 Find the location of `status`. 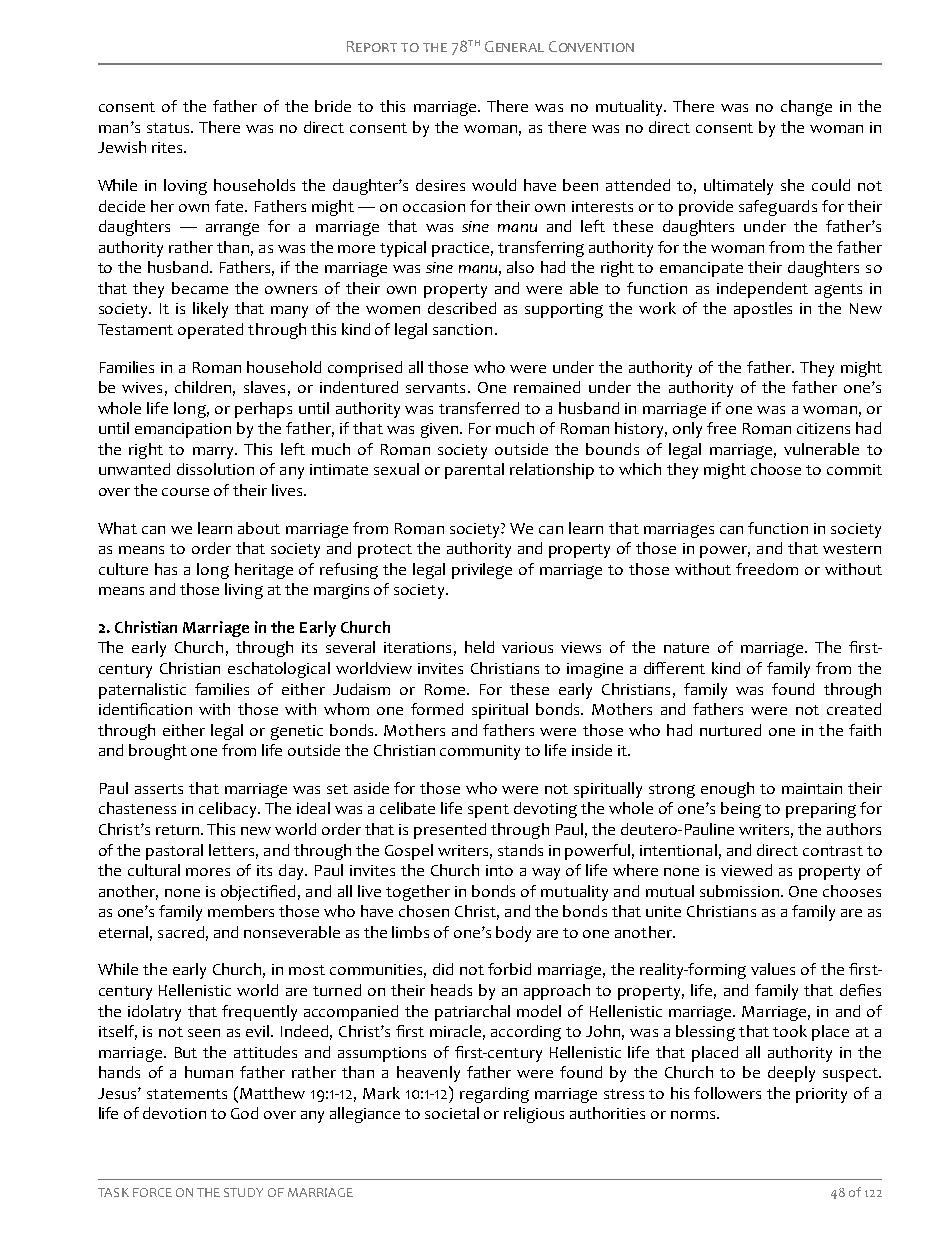

status is located at coordinates (169, 128).
